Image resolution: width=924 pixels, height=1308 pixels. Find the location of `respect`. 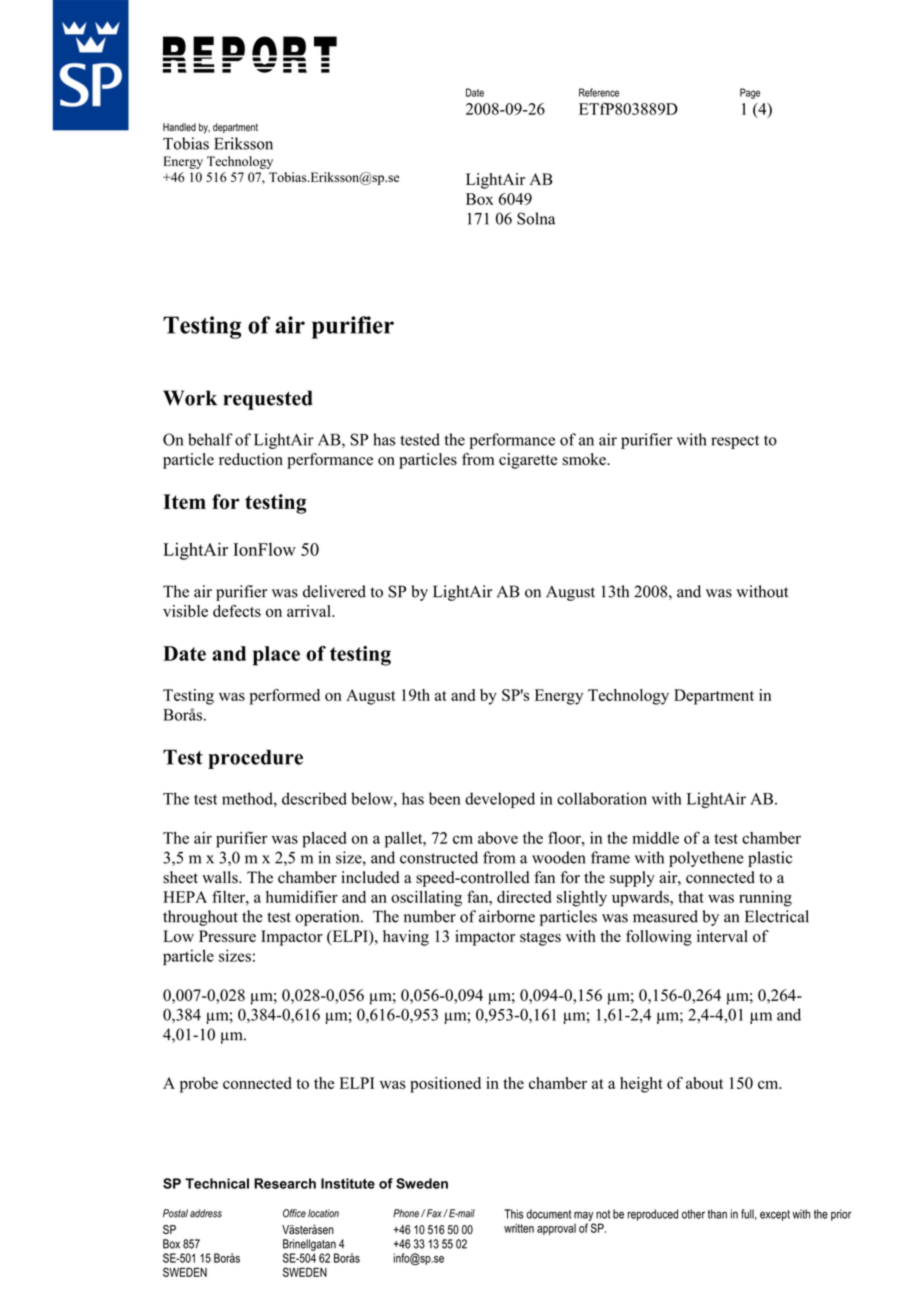

respect is located at coordinates (735, 442).
